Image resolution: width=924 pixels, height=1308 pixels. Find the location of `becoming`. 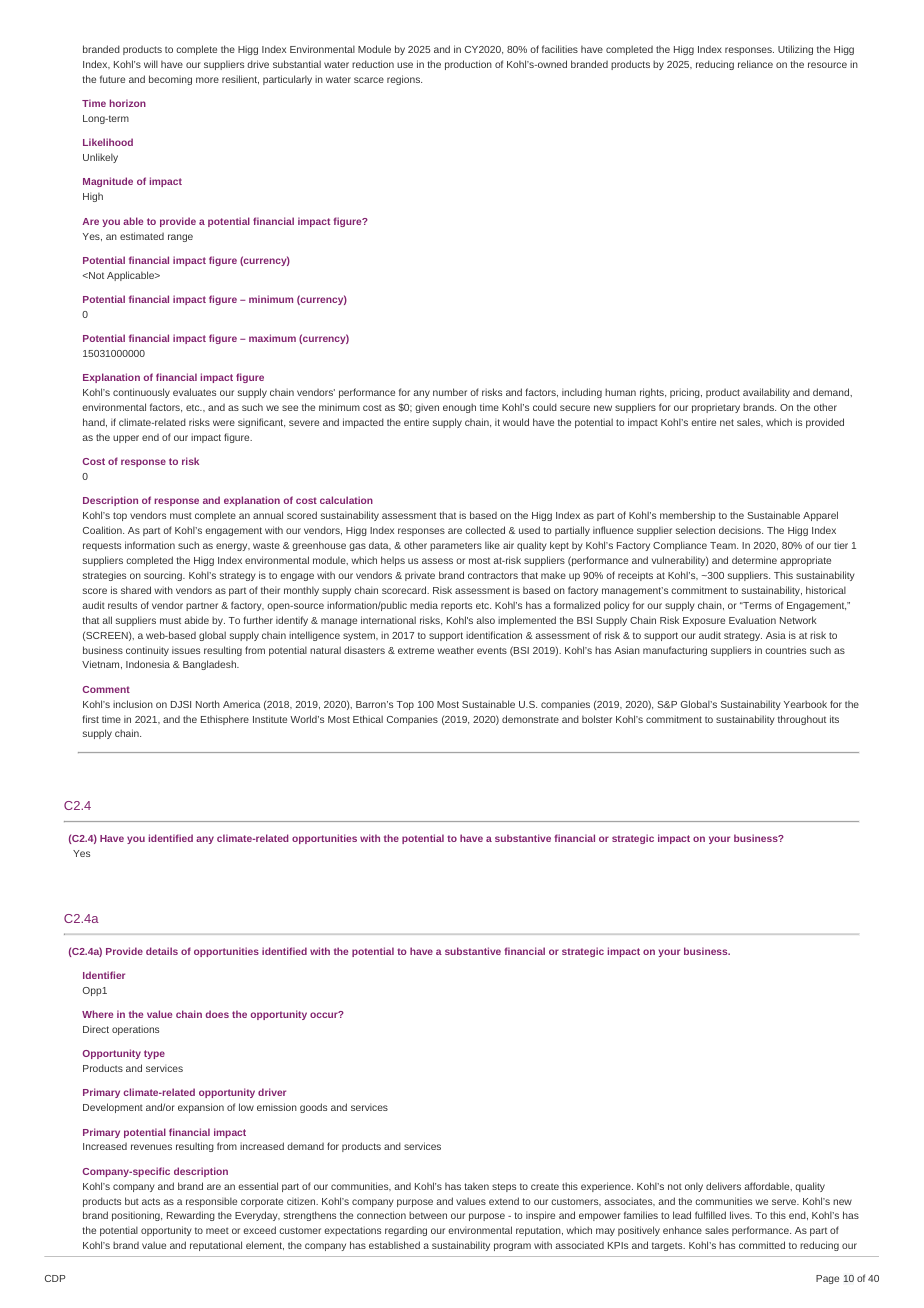

becoming is located at coordinates (170, 80).
